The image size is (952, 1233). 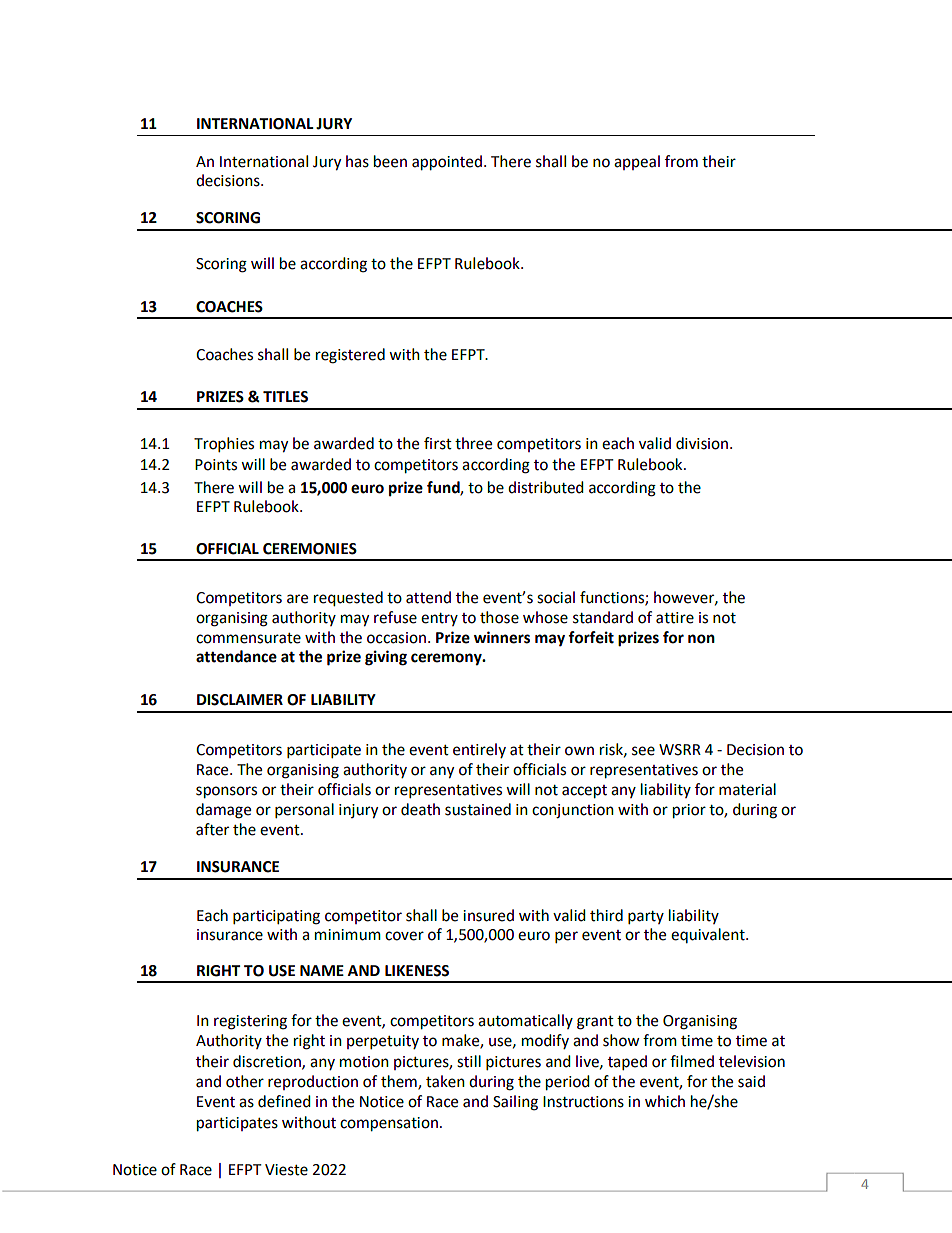 What do you see at coordinates (701, 639) in the screenshot?
I see `non` at bounding box center [701, 639].
